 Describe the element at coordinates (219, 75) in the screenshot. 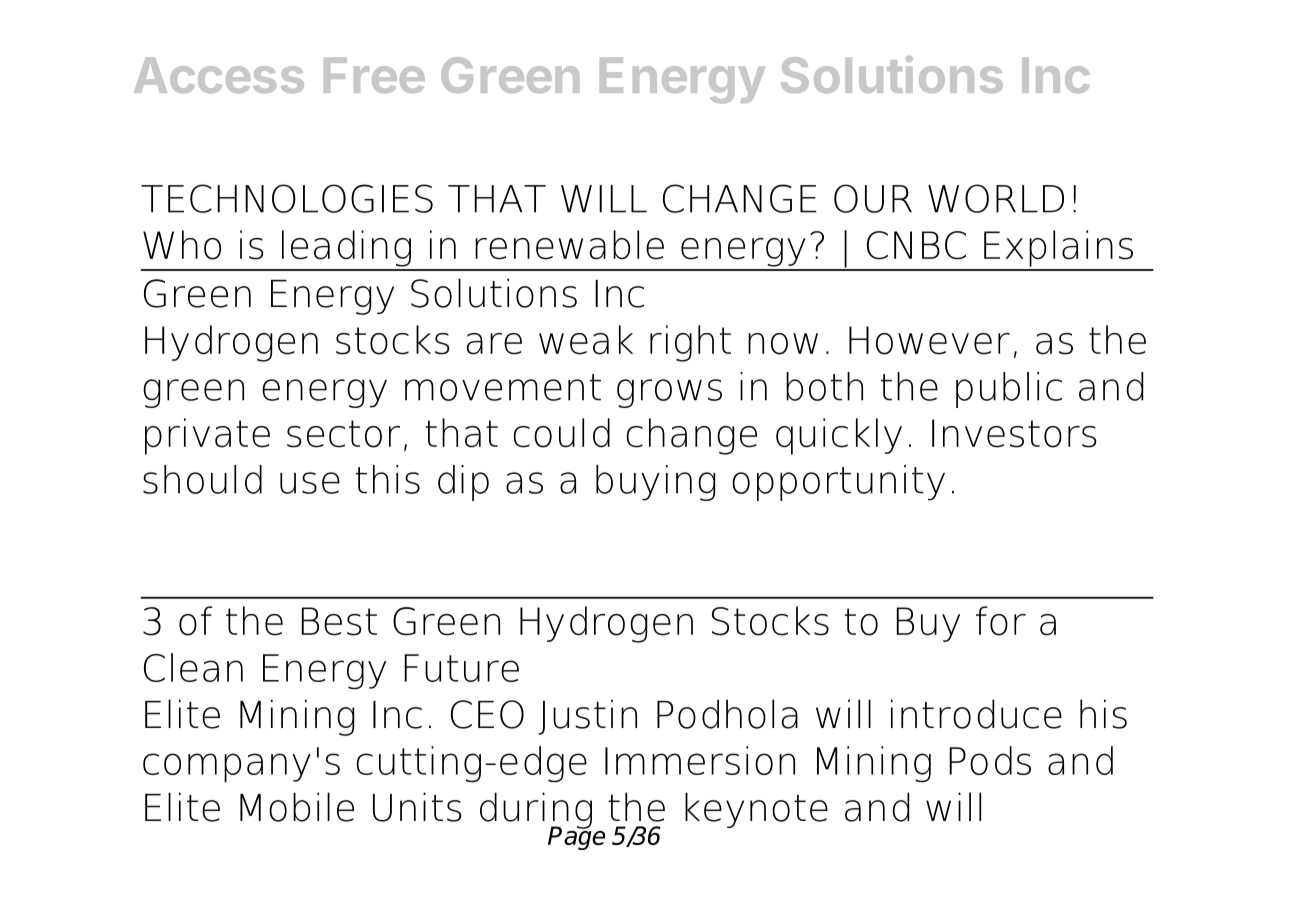

I see `Access` at that location.
